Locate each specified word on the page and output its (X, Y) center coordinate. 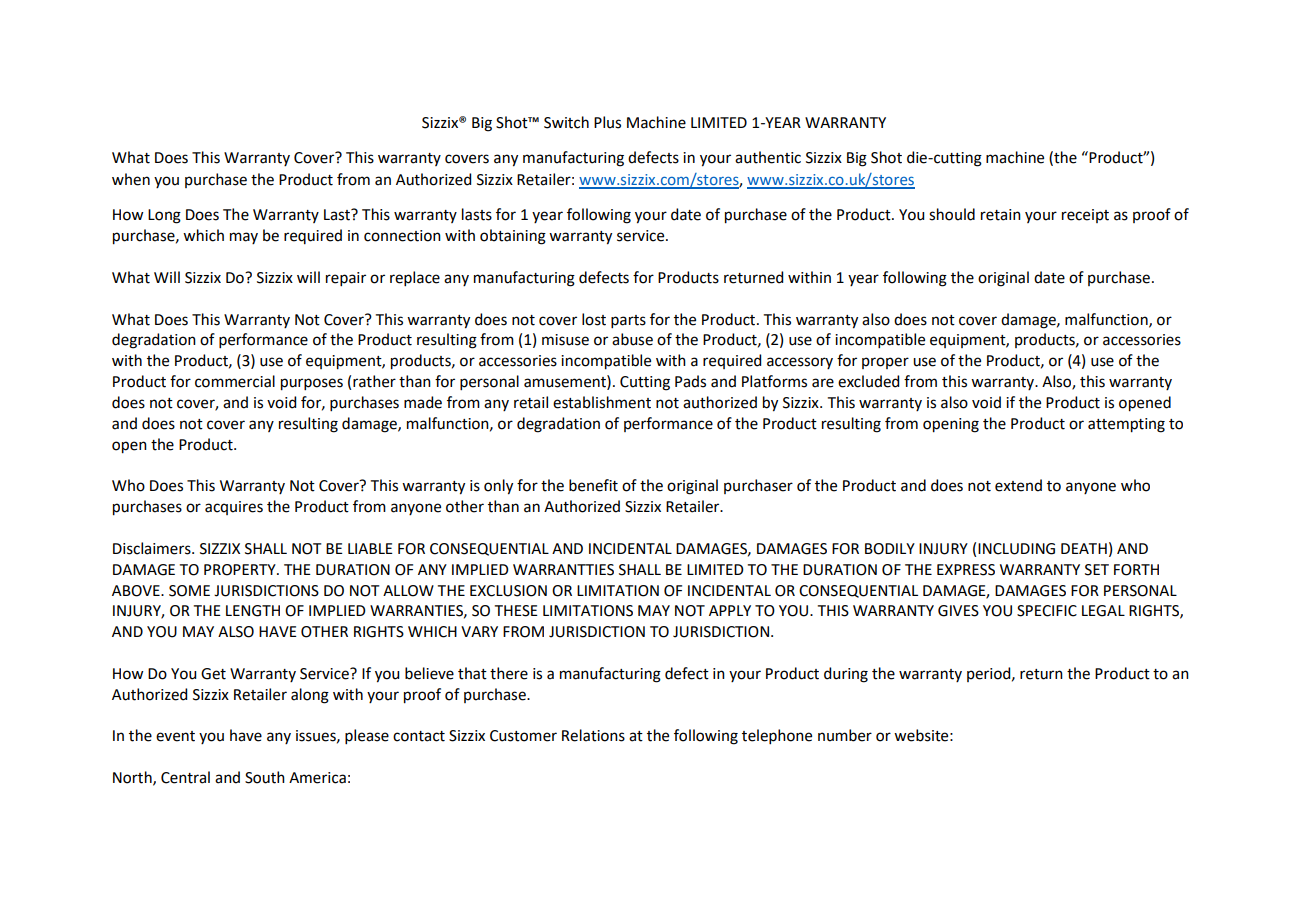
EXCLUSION (508, 591)
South (265, 777)
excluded (868, 381)
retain (1001, 215)
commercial (235, 381)
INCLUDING (1016, 549)
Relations (593, 735)
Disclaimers (153, 548)
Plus (607, 122)
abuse (632, 339)
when (131, 179)
